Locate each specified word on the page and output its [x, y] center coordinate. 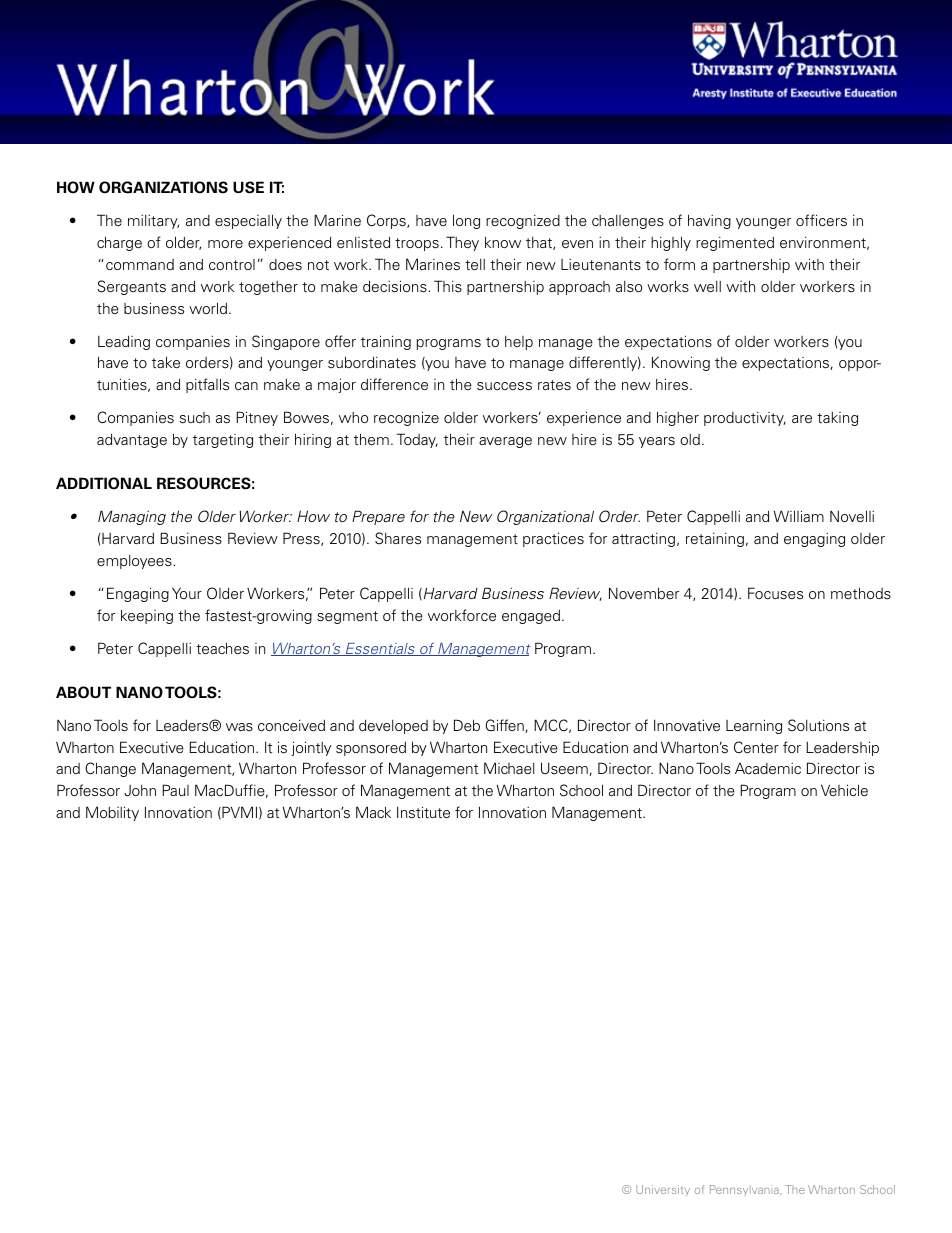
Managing [132, 517]
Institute [423, 812]
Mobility [112, 813]
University [663, 1190]
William [799, 516]
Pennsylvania [745, 1190]
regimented [735, 244]
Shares [398, 538]
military [153, 222]
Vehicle [844, 790]
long [466, 221]
